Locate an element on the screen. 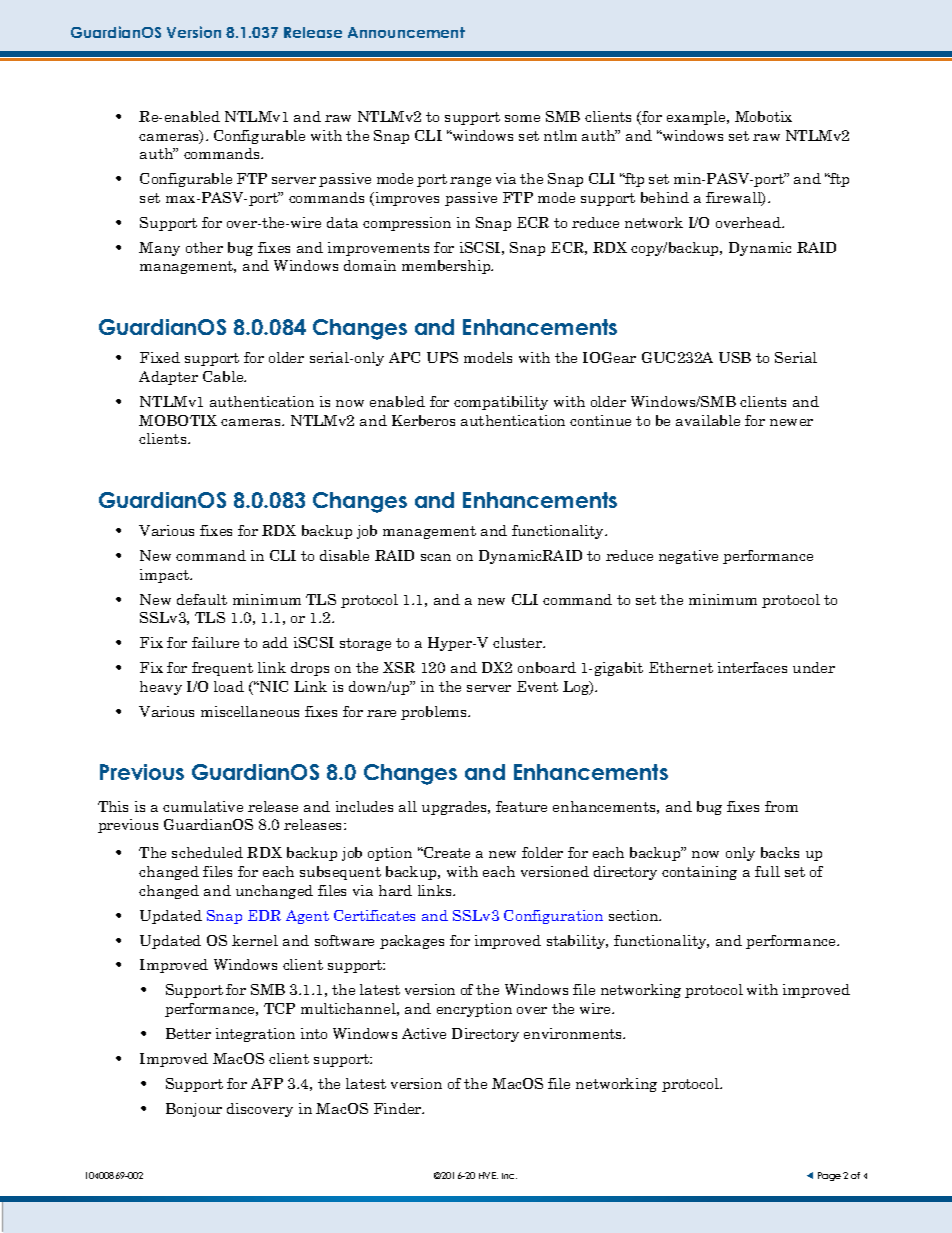 The height and width of the screenshot is (1233, 952). Bonjour is located at coordinates (194, 1110).
